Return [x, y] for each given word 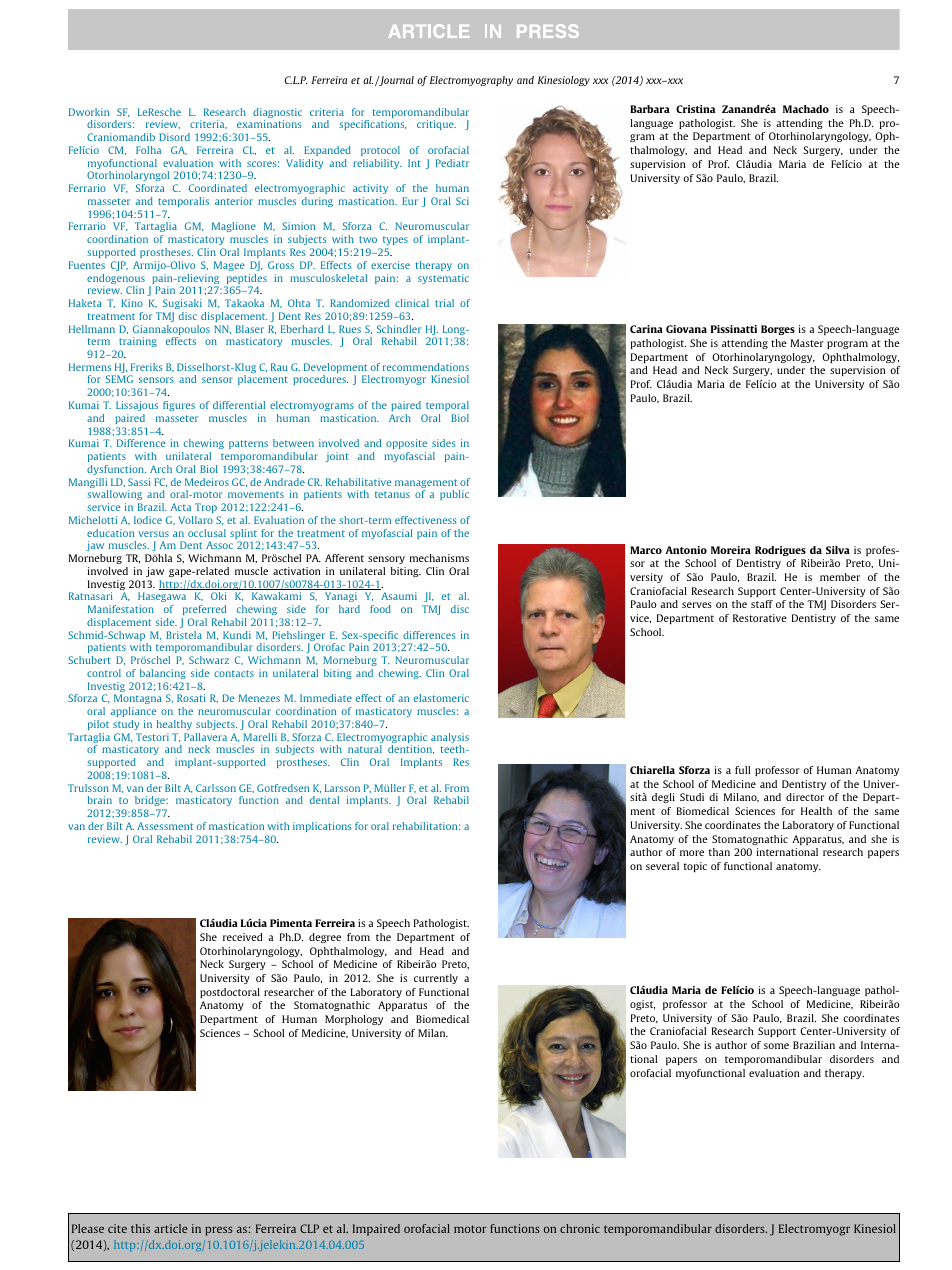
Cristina [695, 109]
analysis [450, 739]
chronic [580, 1228]
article [171, 1228]
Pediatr [452, 163]
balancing [163, 674]
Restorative [760, 618]
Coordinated [218, 188]
